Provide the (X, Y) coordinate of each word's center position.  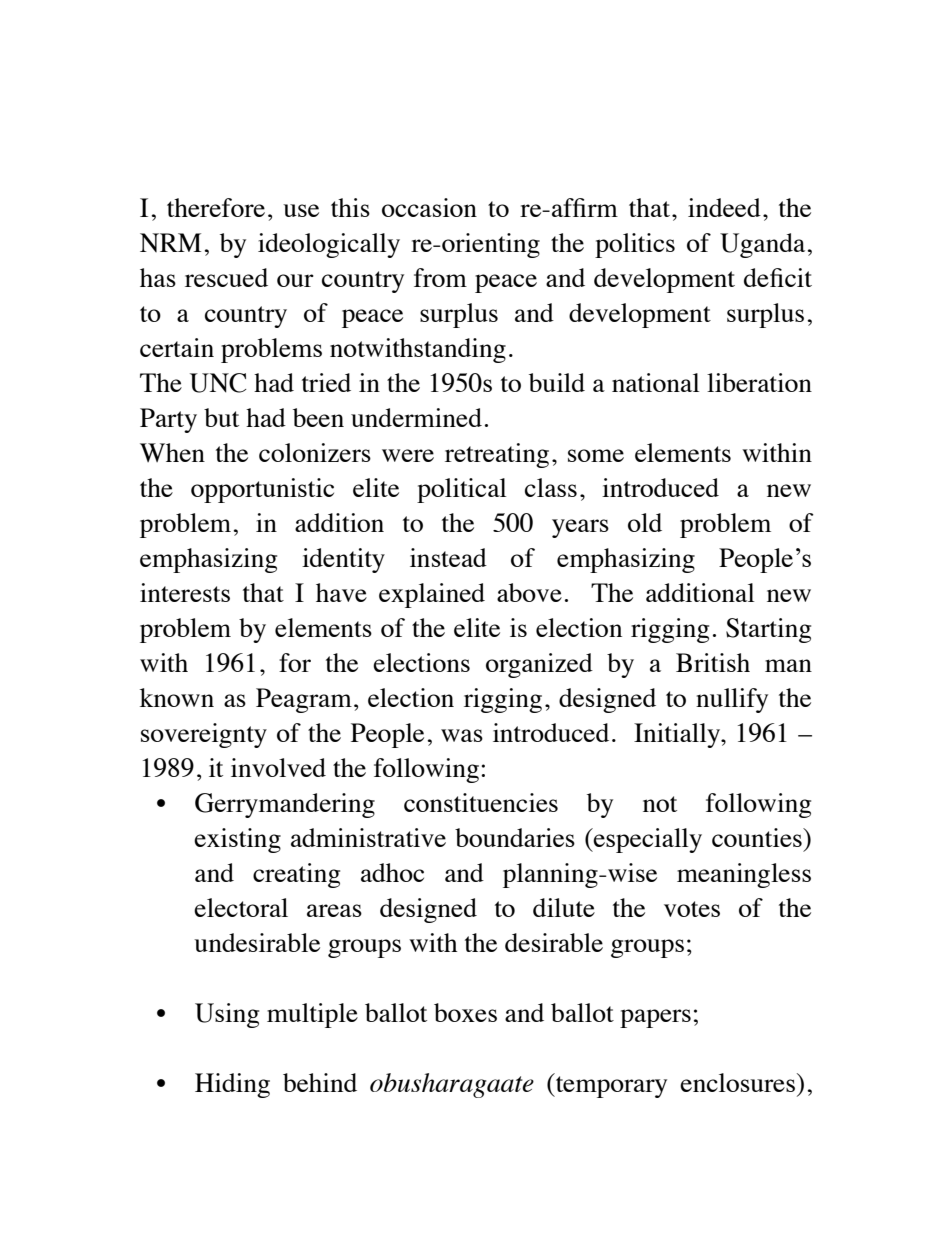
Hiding (232, 1085)
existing (237, 840)
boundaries (515, 837)
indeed (724, 207)
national (656, 382)
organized (539, 665)
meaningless (744, 875)
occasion (429, 207)
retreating (497, 455)
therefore (216, 207)
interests (185, 592)
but (221, 417)
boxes (465, 1012)
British (713, 662)
